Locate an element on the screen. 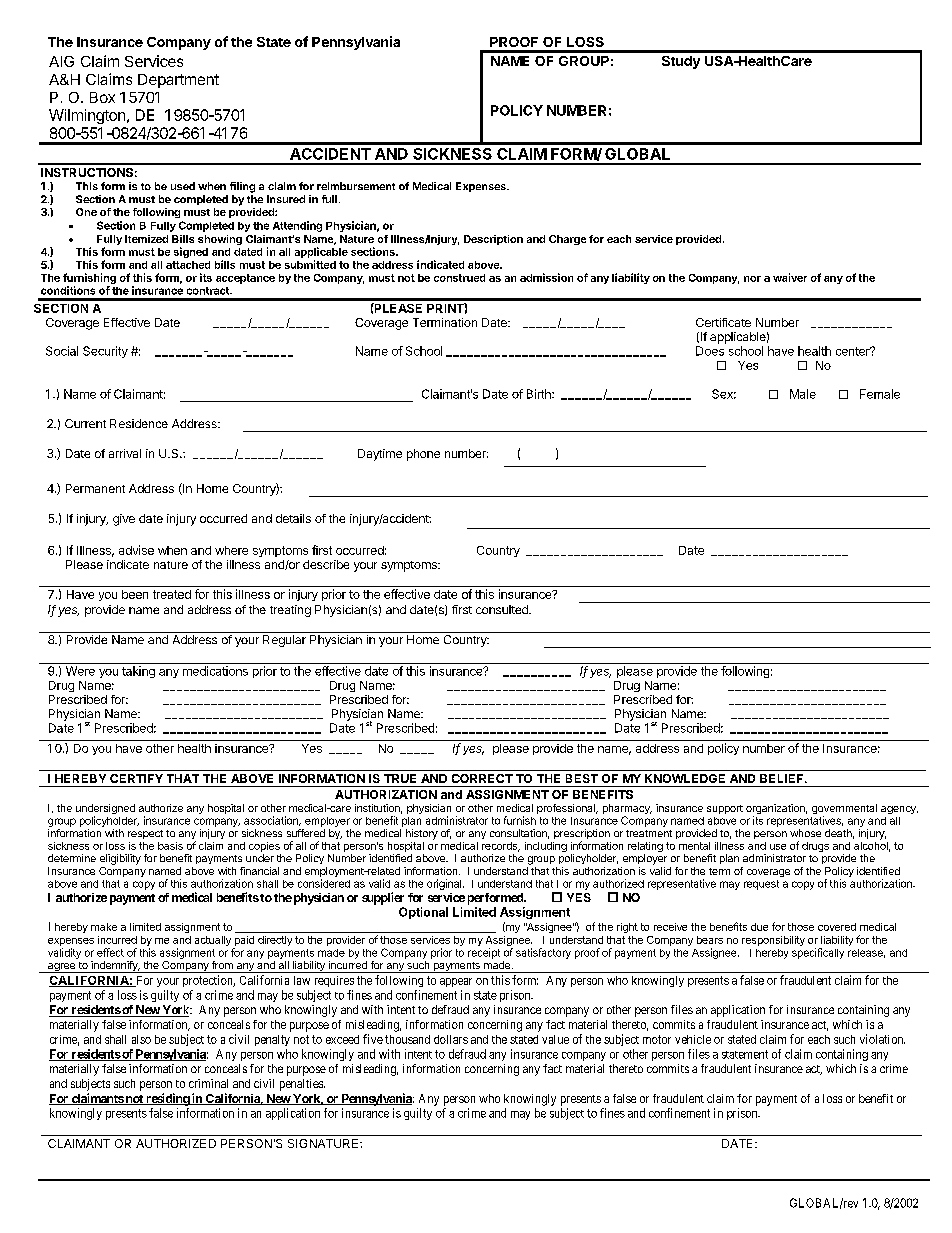  Certificate is located at coordinates (723, 322).
